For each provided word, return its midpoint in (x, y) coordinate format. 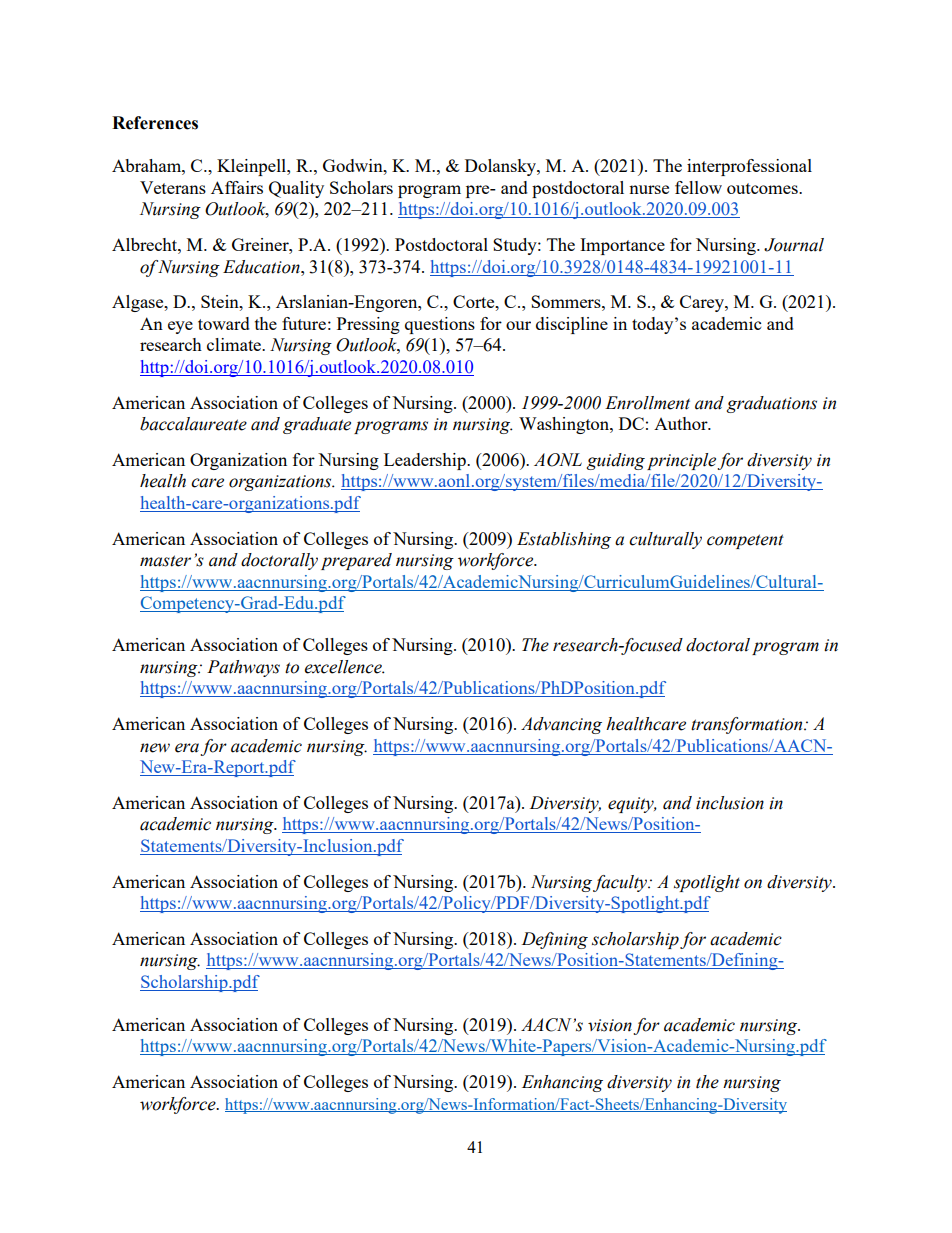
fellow (698, 187)
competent (745, 541)
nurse (649, 189)
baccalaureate (193, 424)
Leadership (426, 461)
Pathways (243, 668)
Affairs (237, 187)
